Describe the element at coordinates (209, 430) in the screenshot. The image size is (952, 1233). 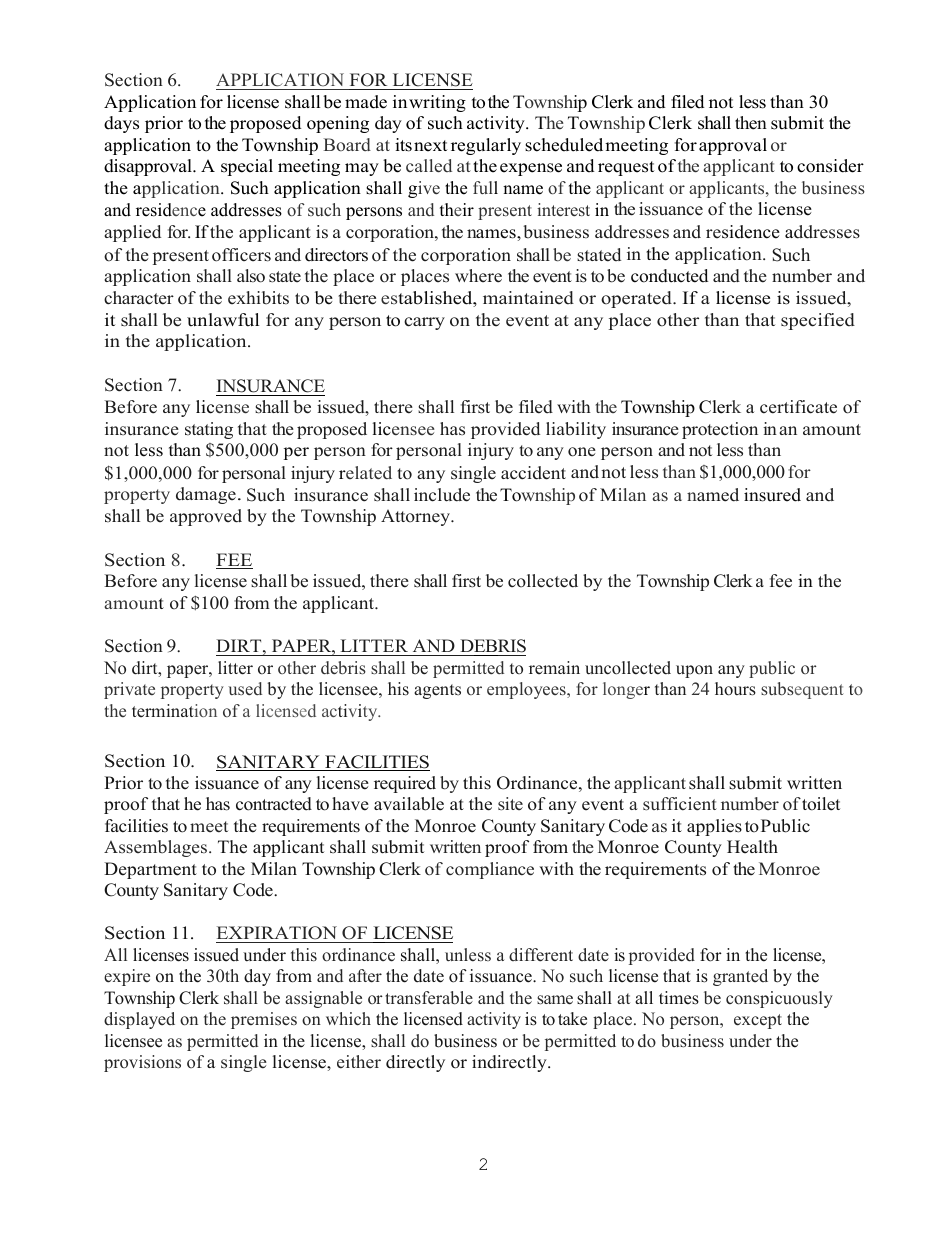
I see `stating` at that location.
